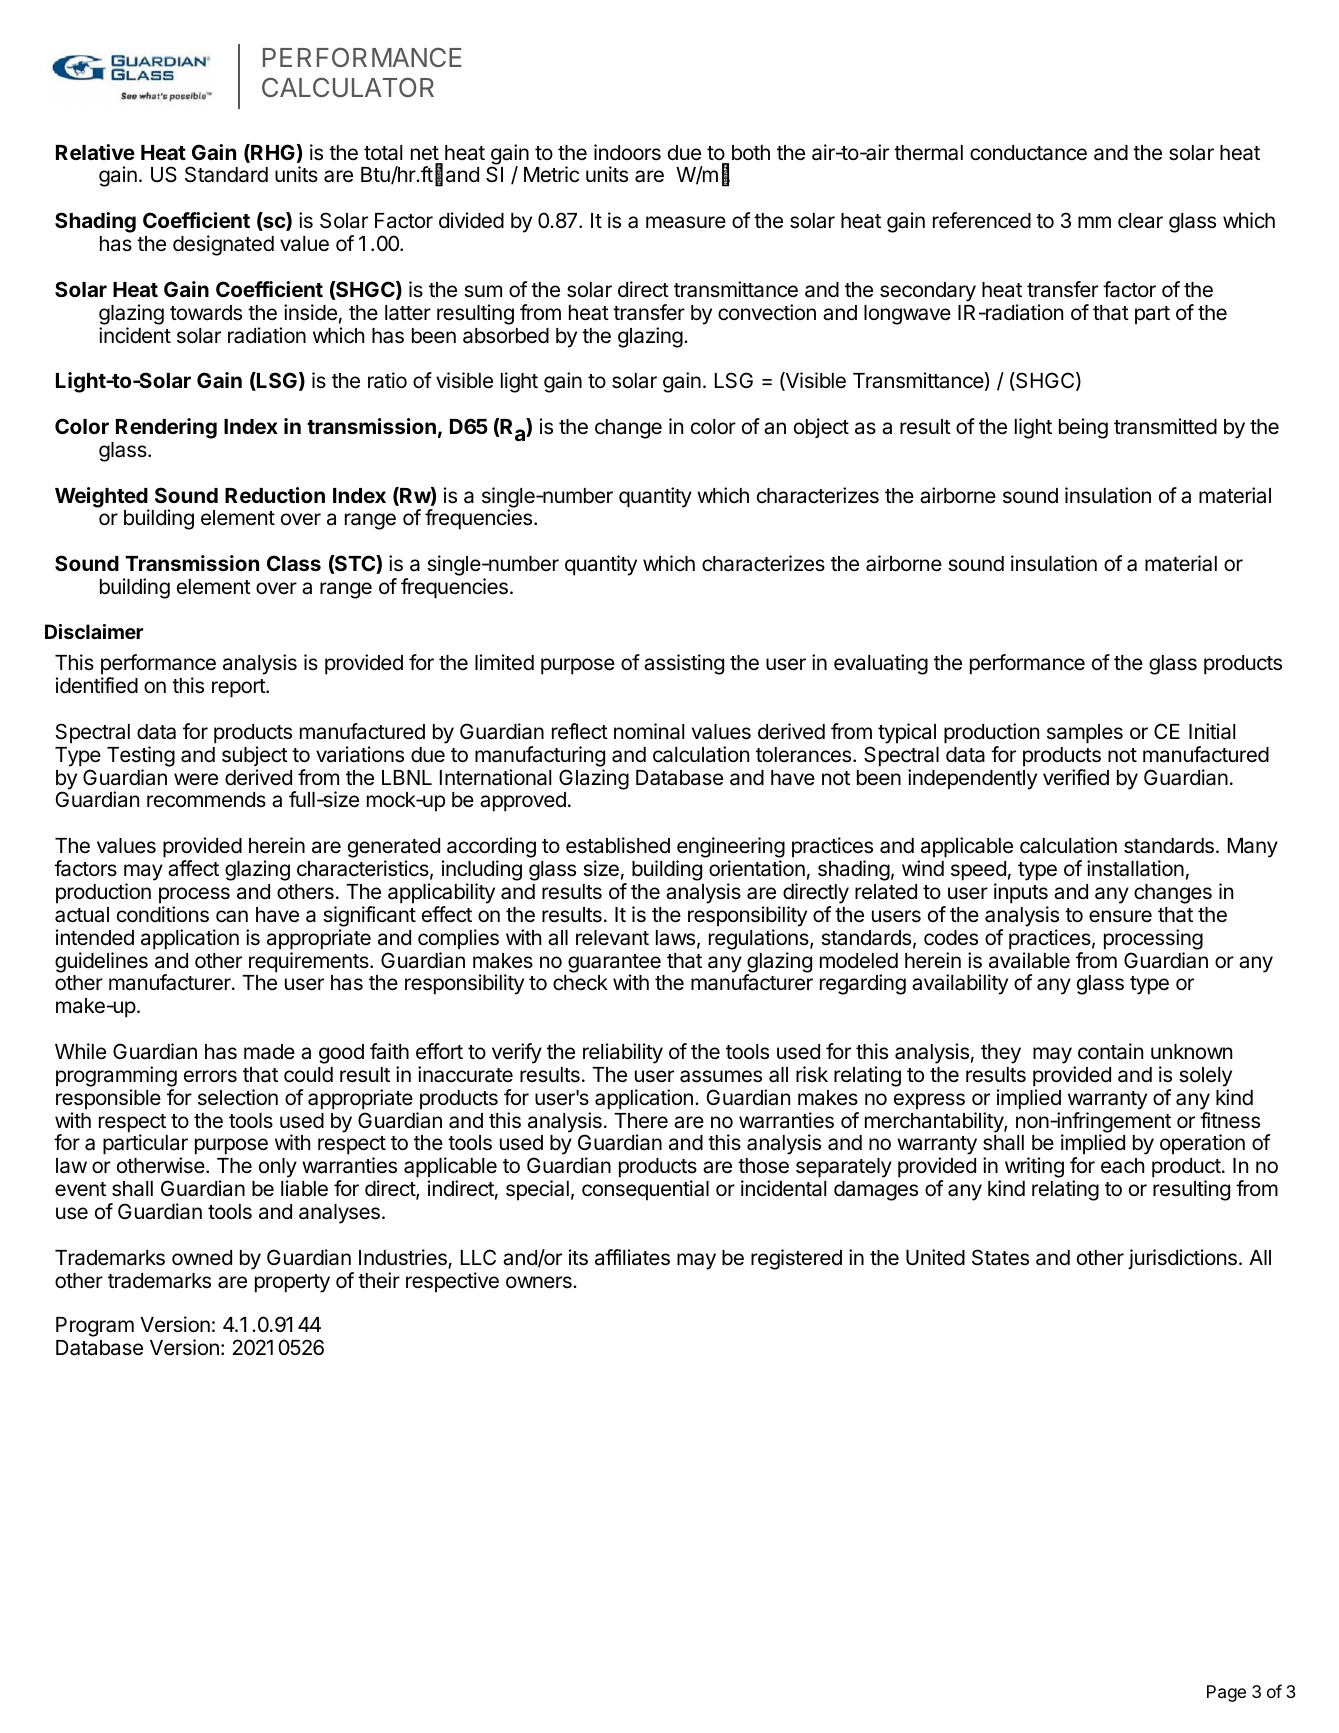  I want to click on owned, so click(202, 1258).
